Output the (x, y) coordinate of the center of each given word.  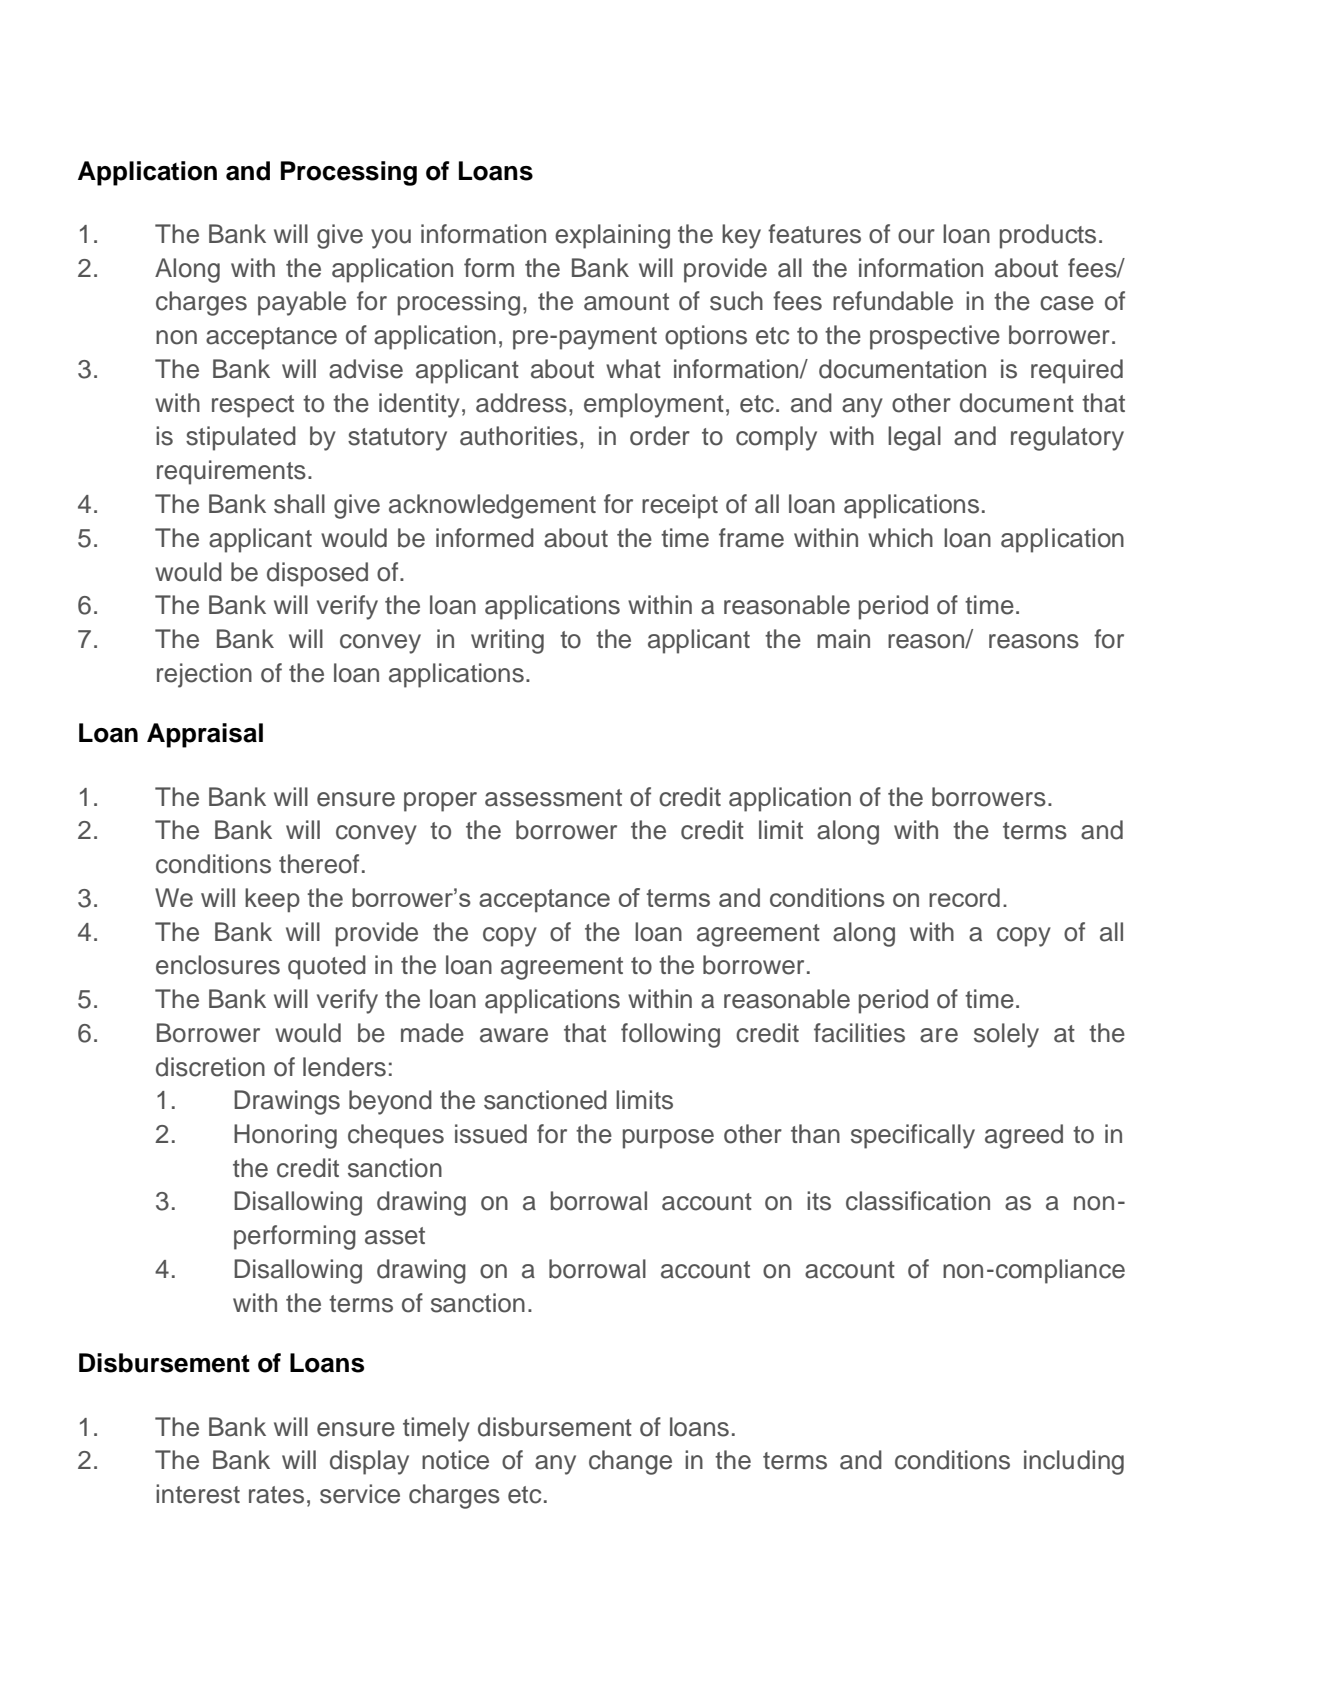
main (843, 639)
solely (1006, 1035)
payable (302, 303)
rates (276, 1495)
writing (507, 641)
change (630, 1462)
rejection (204, 675)
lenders (344, 1067)
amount (626, 302)
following (670, 1035)
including (1074, 1462)
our (916, 236)
